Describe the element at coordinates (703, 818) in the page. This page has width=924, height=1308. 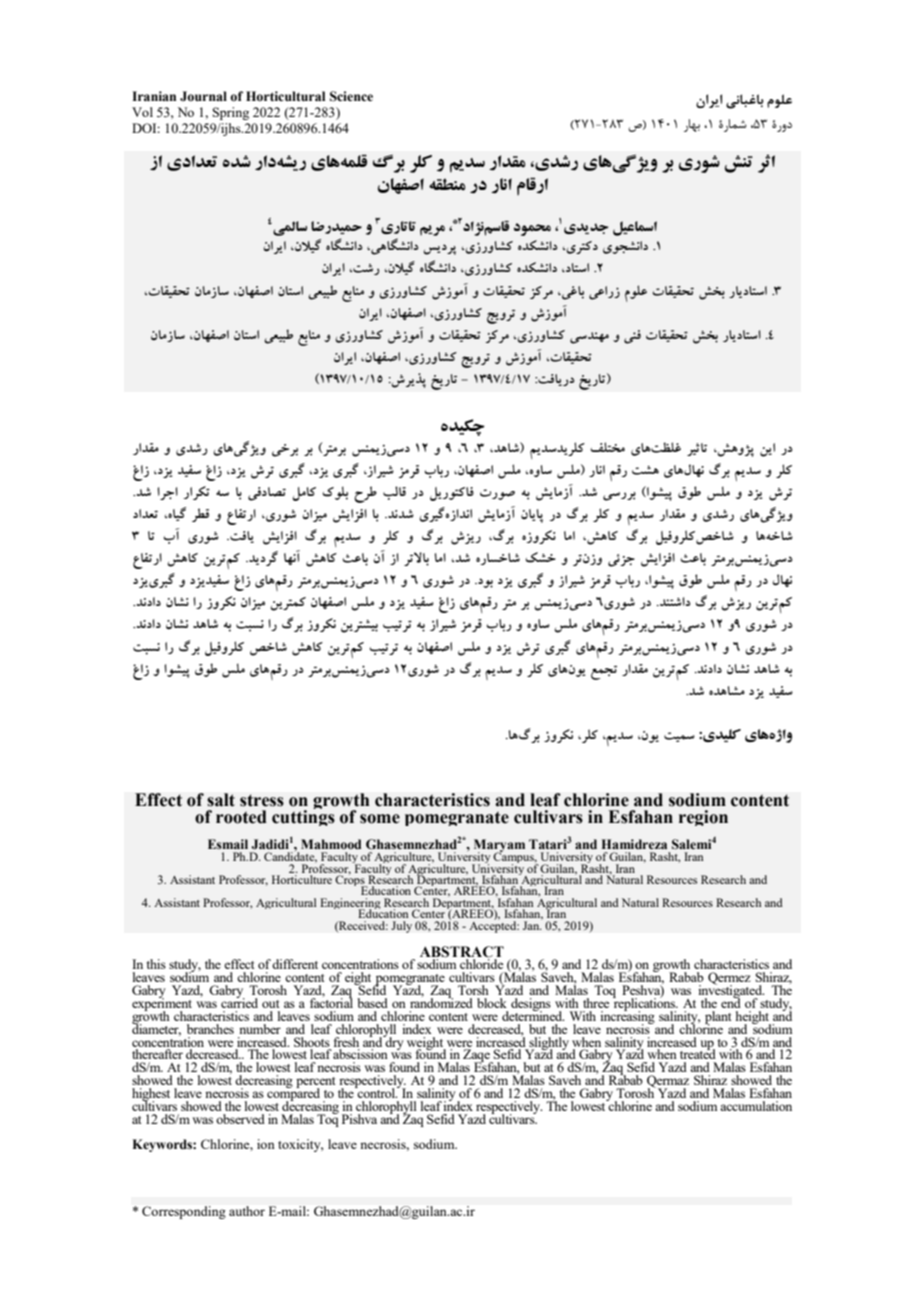
I see `region` at that location.
